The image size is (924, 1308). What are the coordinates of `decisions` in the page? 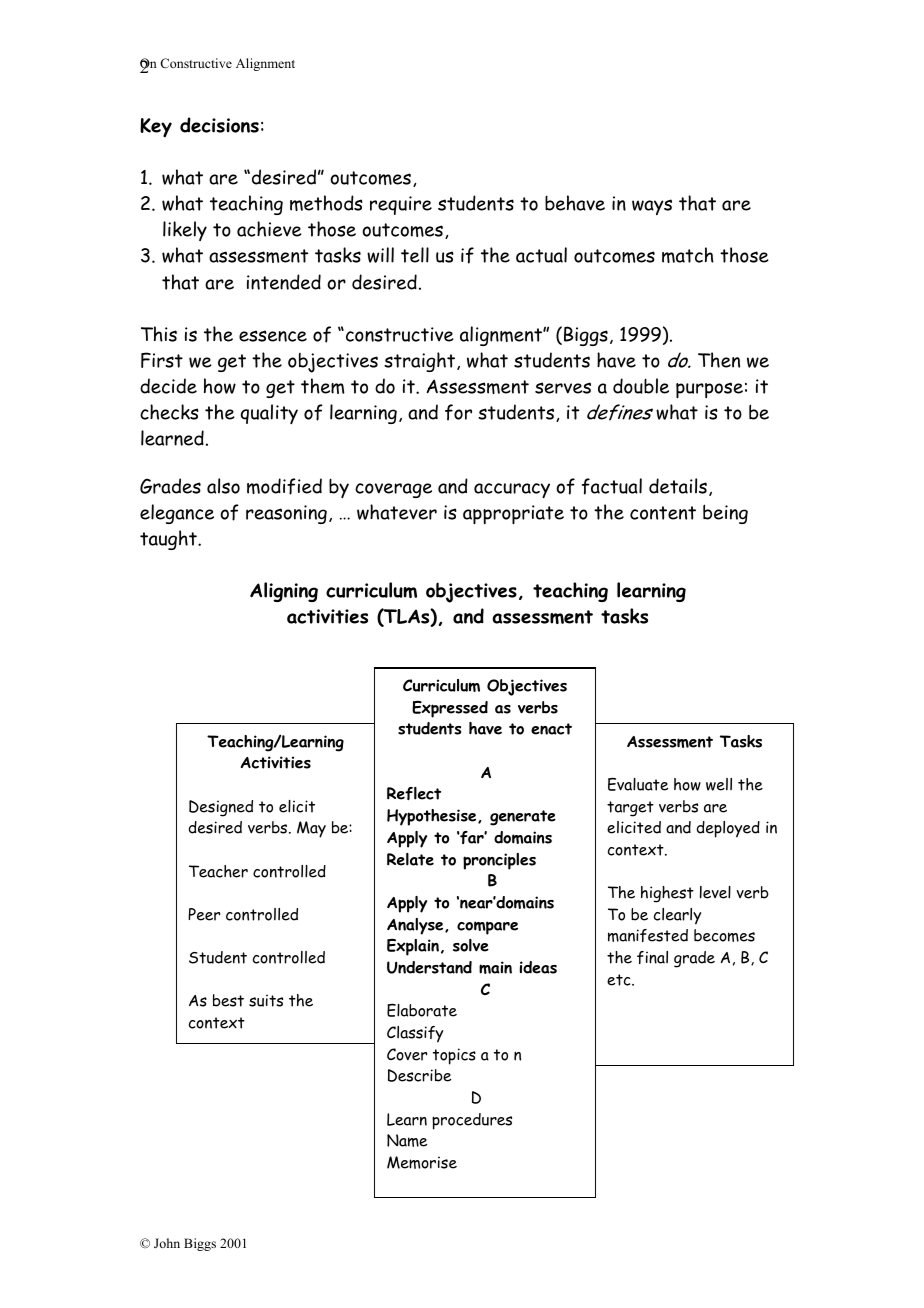 It's located at (219, 125).
